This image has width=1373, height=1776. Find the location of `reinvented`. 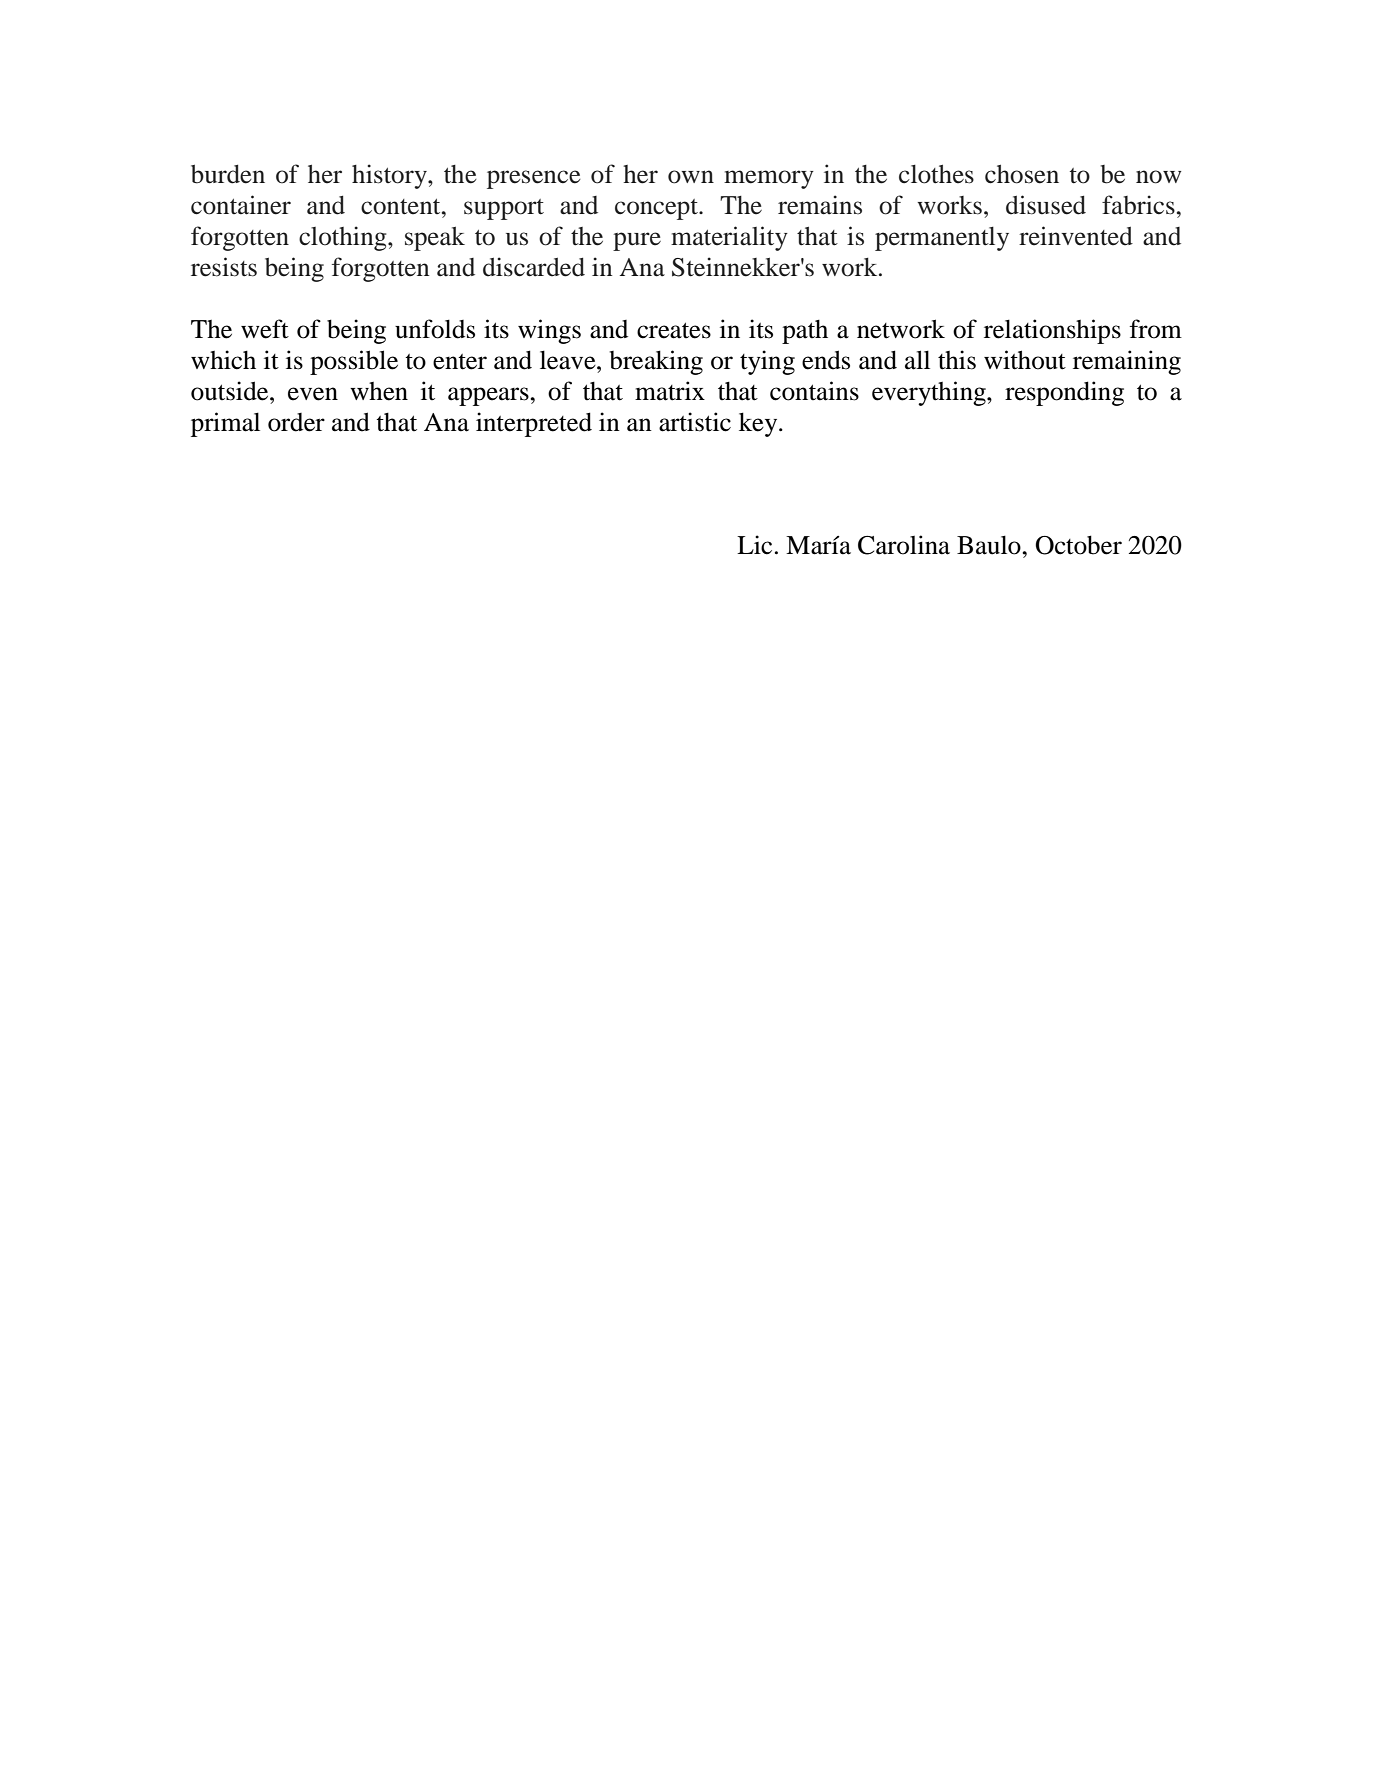

reinvented is located at coordinates (1076, 236).
